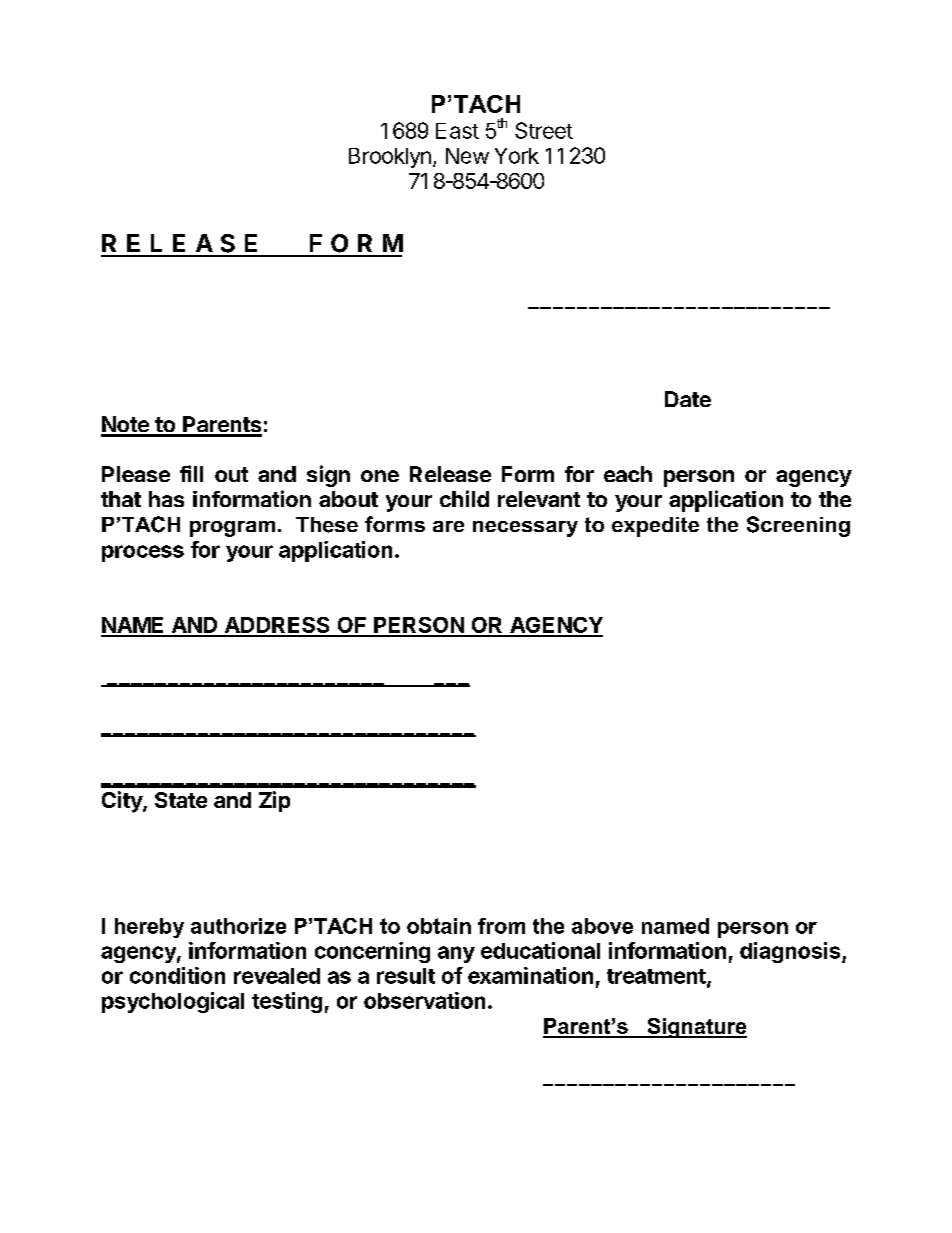 The width and height of the screenshot is (952, 1233). What do you see at coordinates (450, 474) in the screenshot?
I see `Release` at bounding box center [450, 474].
